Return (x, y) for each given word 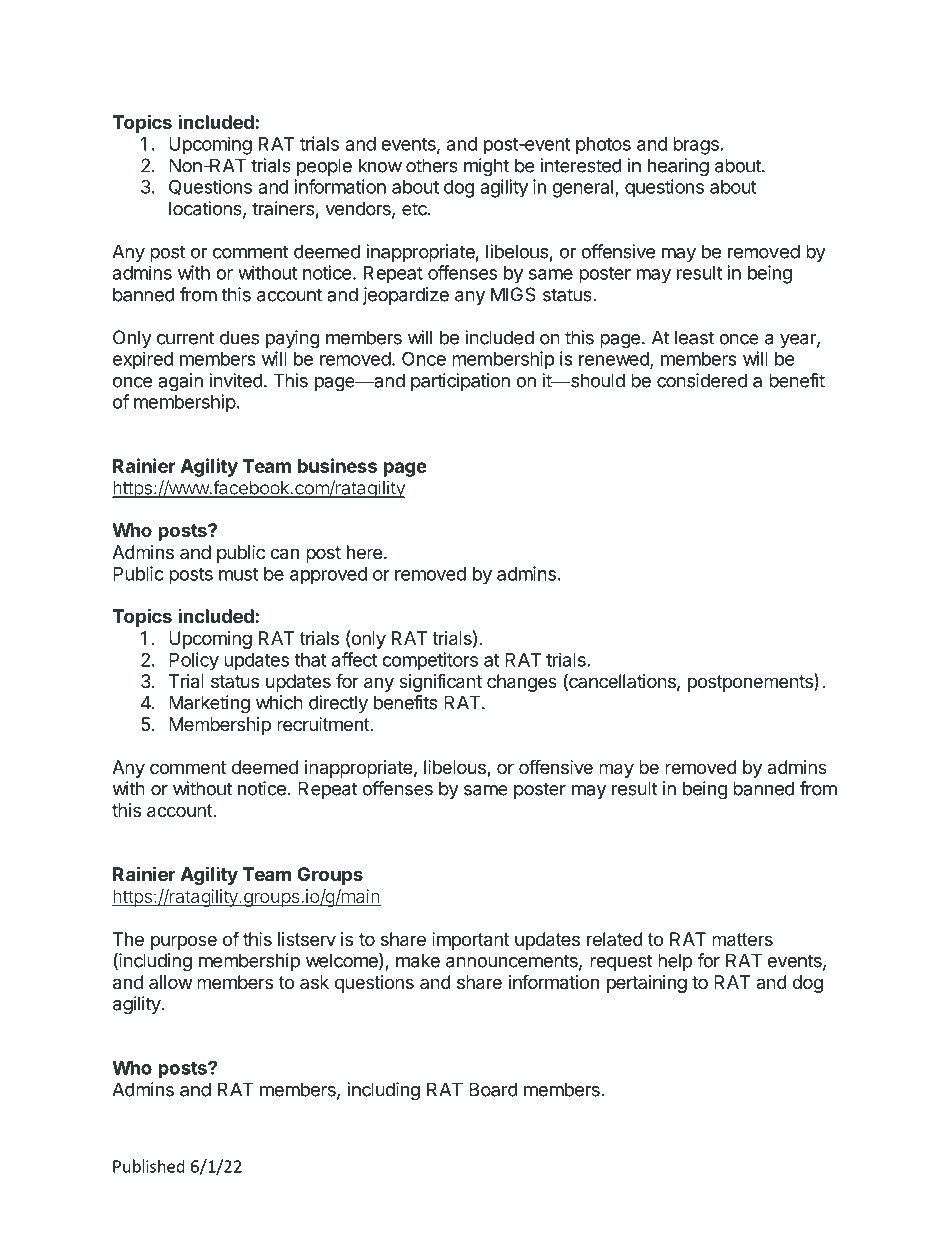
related (615, 939)
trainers (283, 208)
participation (460, 382)
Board (493, 1089)
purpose (184, 942)
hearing (678, 167)
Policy (194, 661)
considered (702, 380)
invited (236, 380)
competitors (430, 661)
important (470, 941)
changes (522, 683)
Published (149, 1166)
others (432, 165)
